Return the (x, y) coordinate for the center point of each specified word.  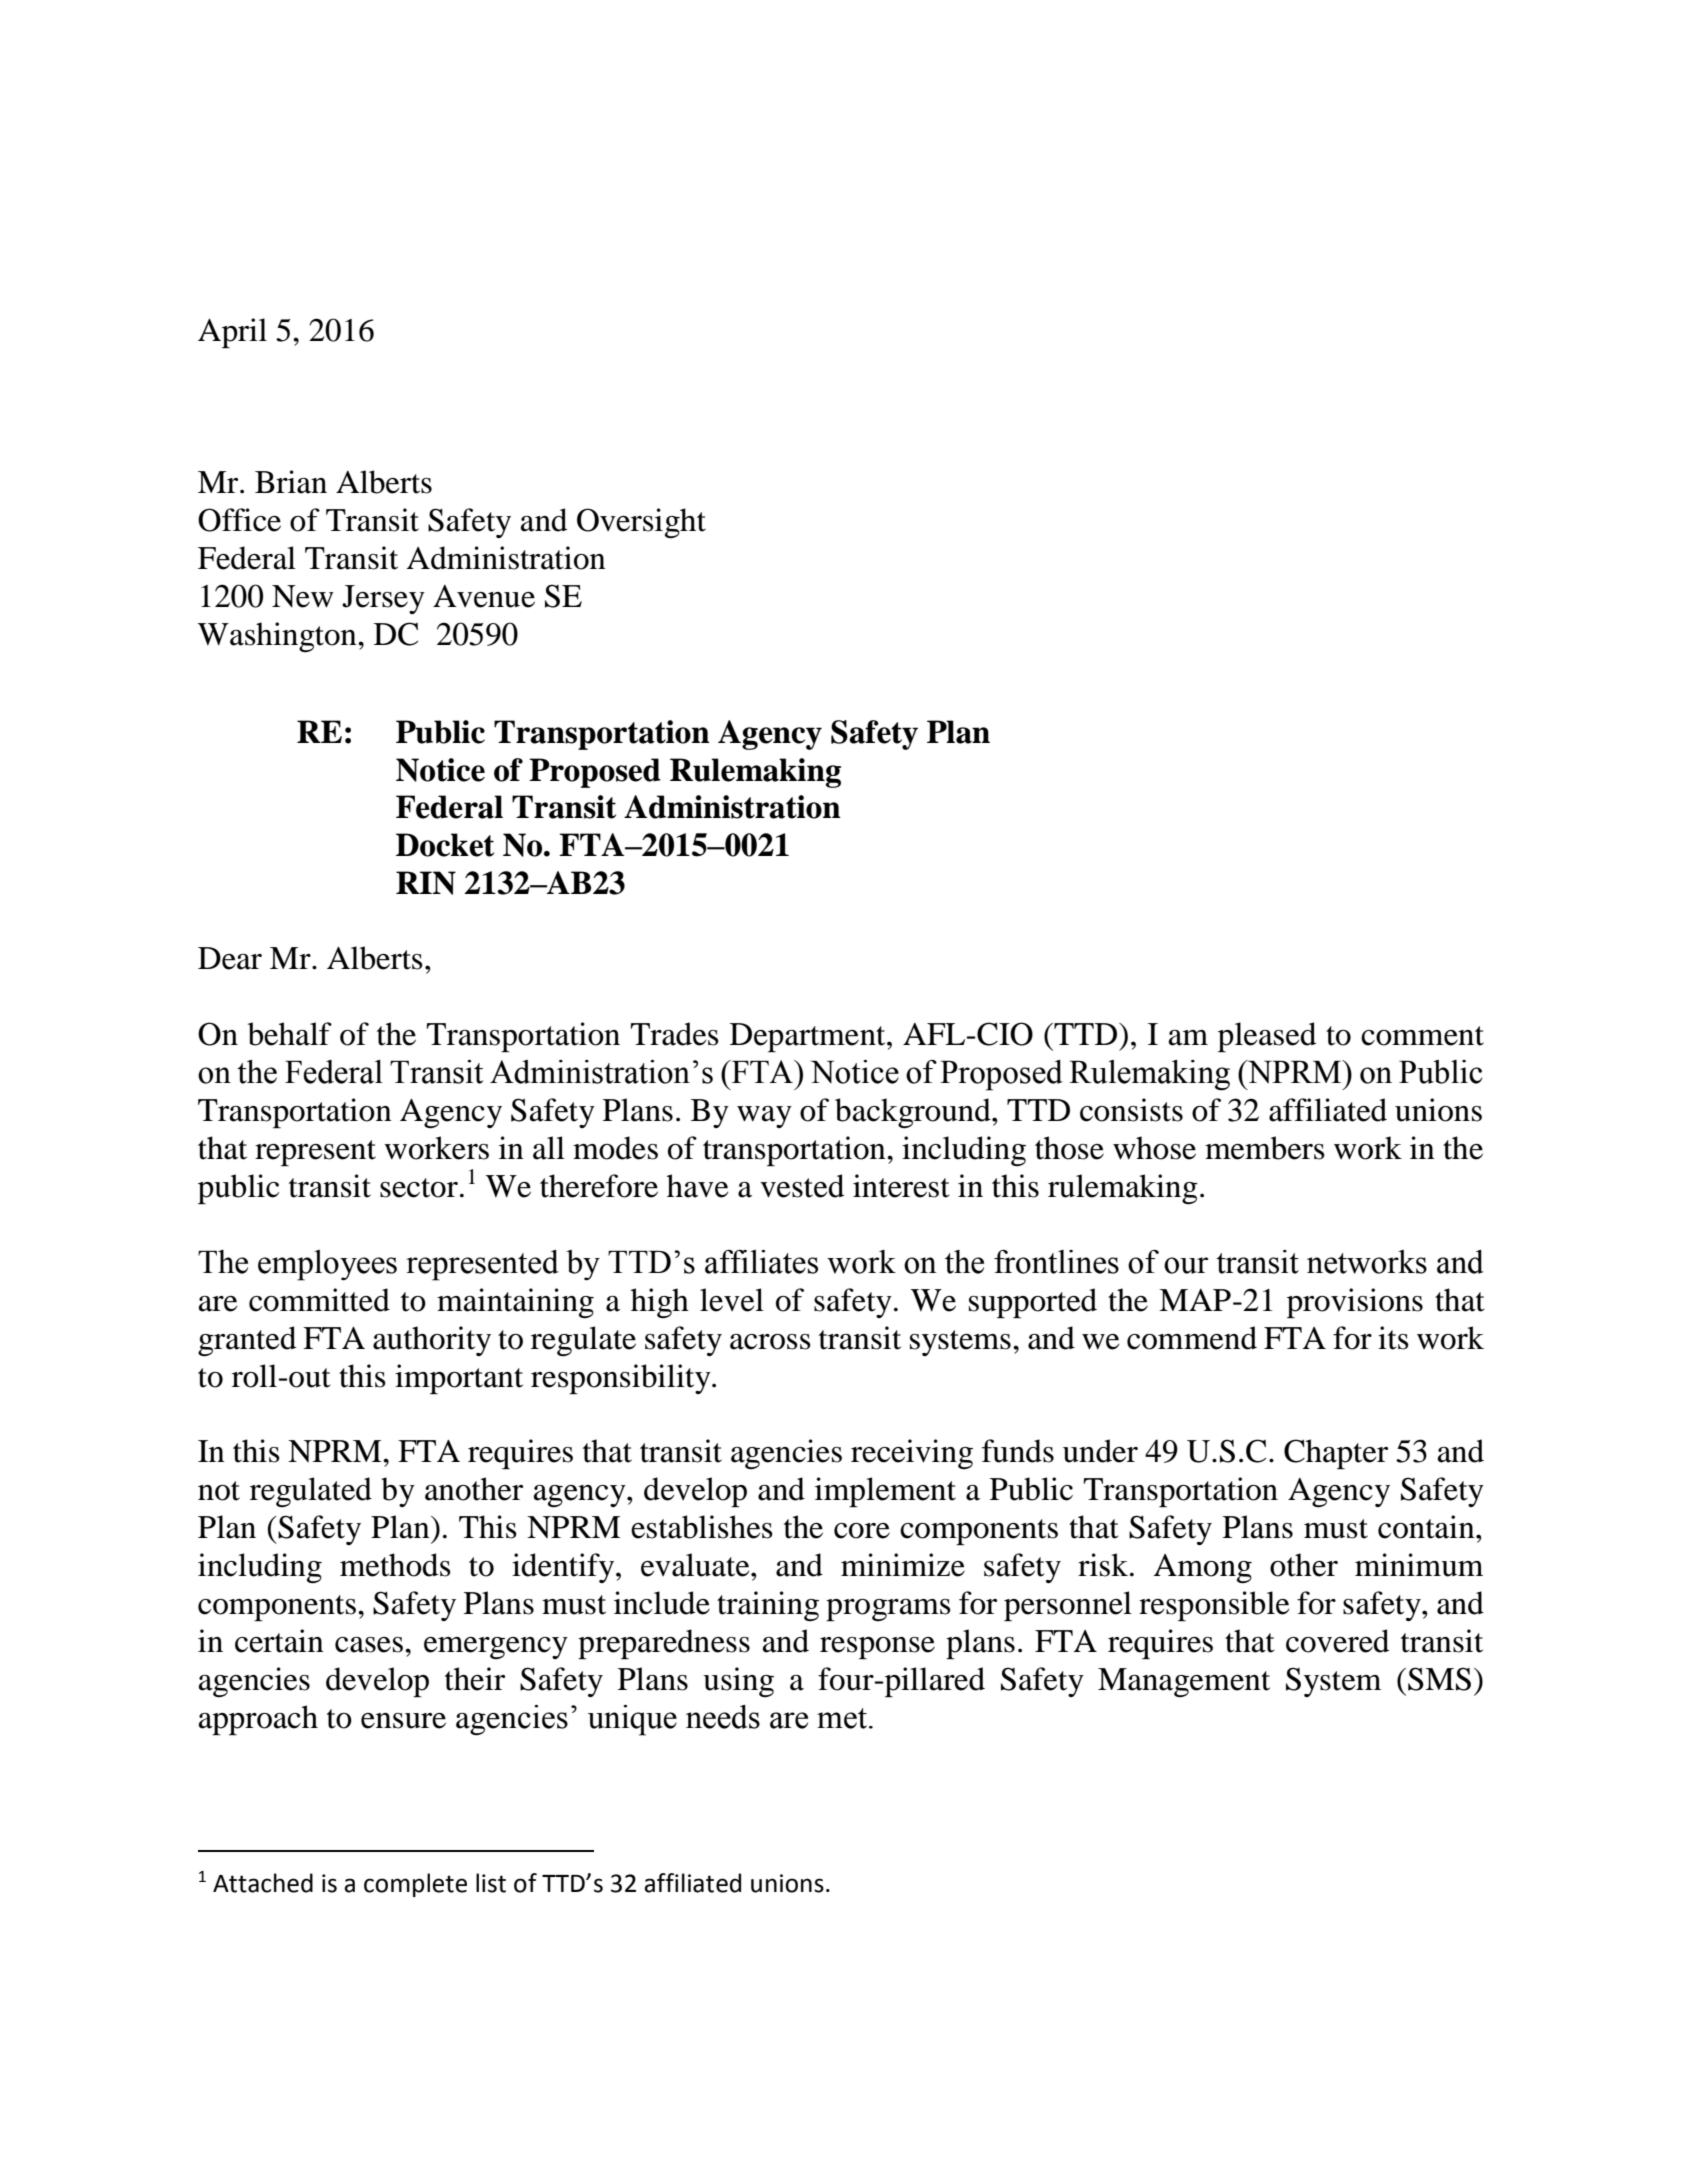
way (764, 1117)
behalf (290, 1034)
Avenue (484, 596)
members (1265, 1148)
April (232, 333)
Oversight (641, 523)
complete (415, 1885)
